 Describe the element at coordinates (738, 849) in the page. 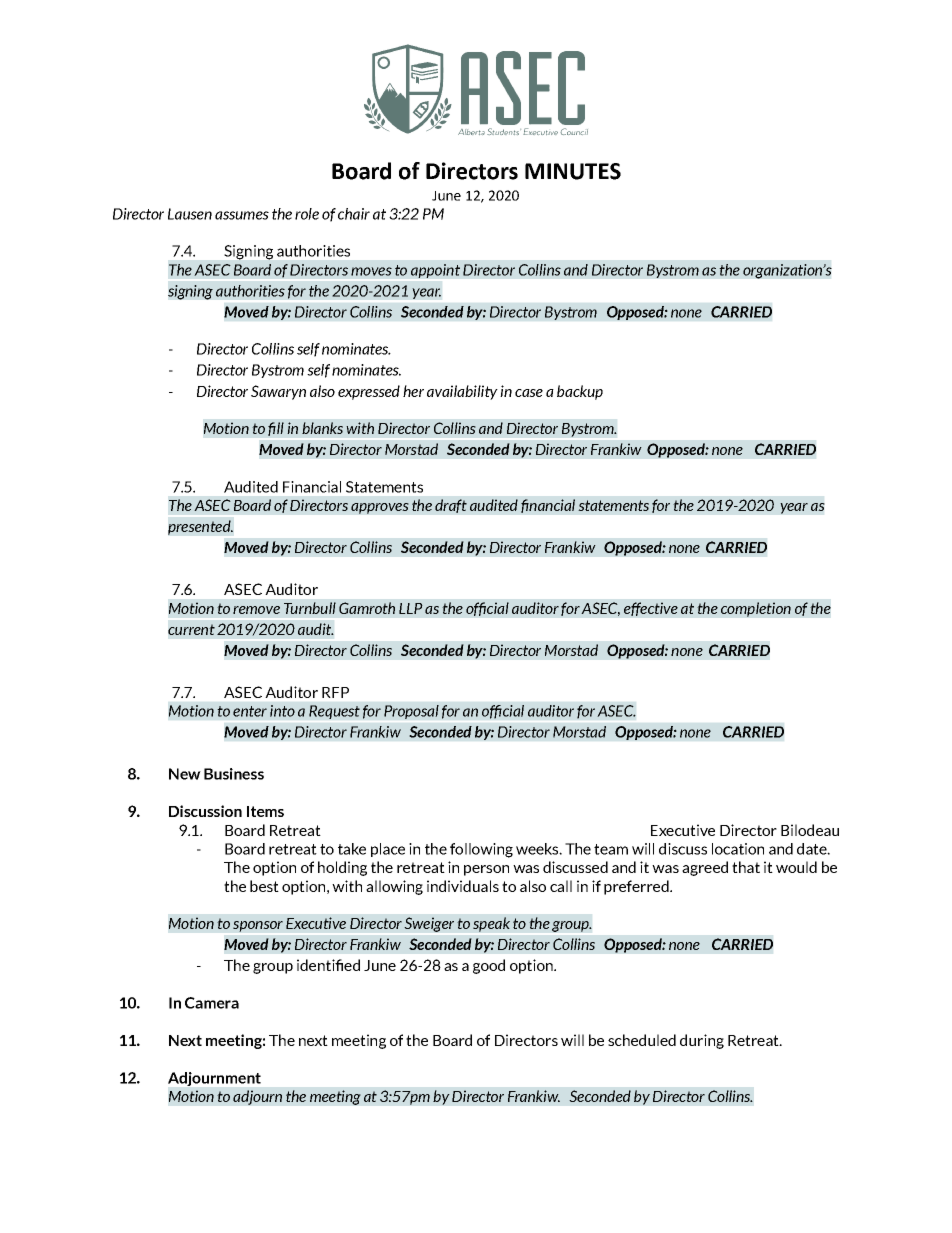

I see `location` at that location.
